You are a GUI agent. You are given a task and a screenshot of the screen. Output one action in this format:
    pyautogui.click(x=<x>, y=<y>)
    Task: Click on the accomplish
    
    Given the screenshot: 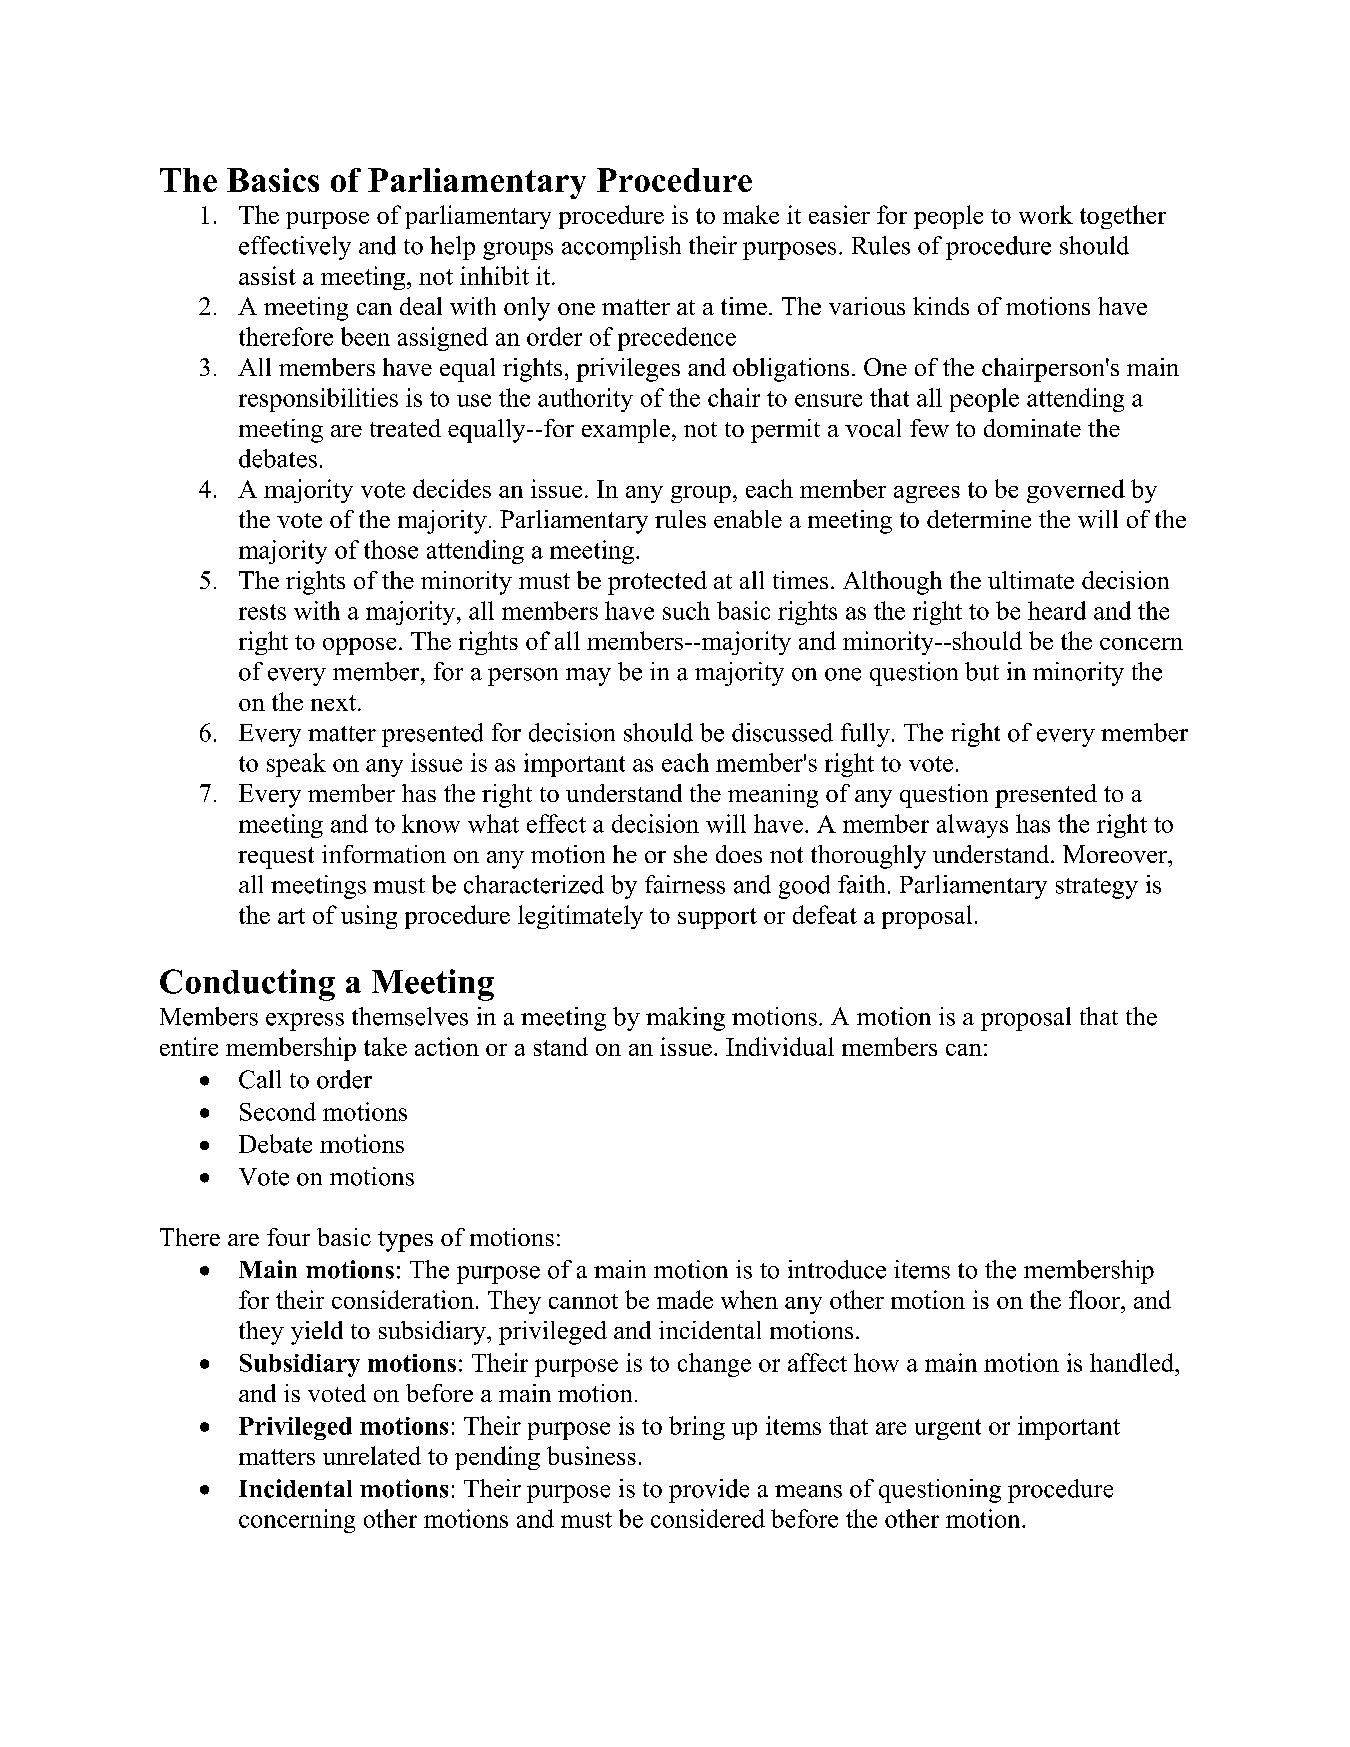 What is the action you would take?
    pyautogui.click(x=621, y=248)
